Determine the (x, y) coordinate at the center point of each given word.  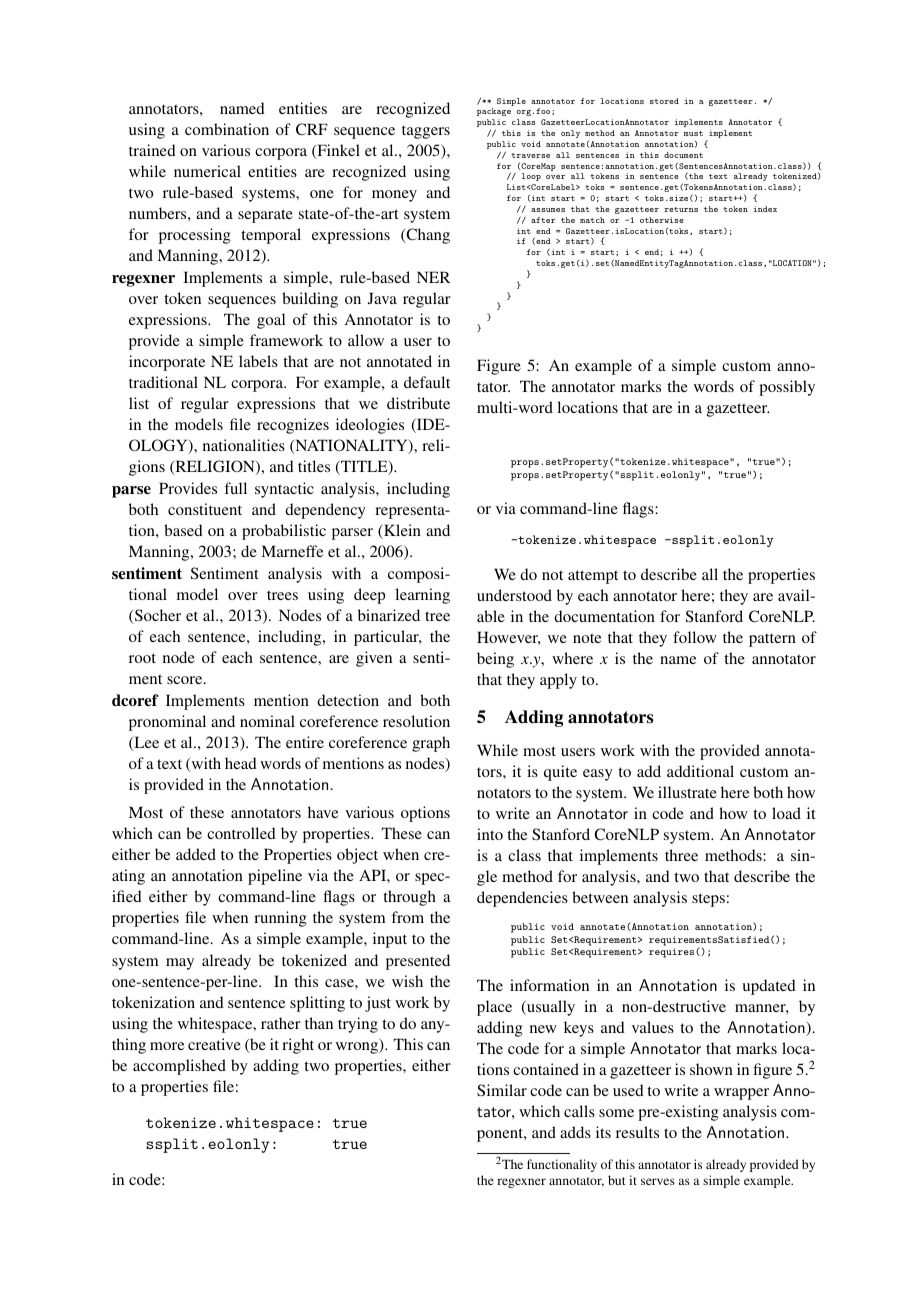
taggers (426, 132)
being (495, 660)
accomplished (179, 1067)
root (142, 658)
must (693, 133)
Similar (502, 1090)
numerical (207, 171)
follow (695, 637)
